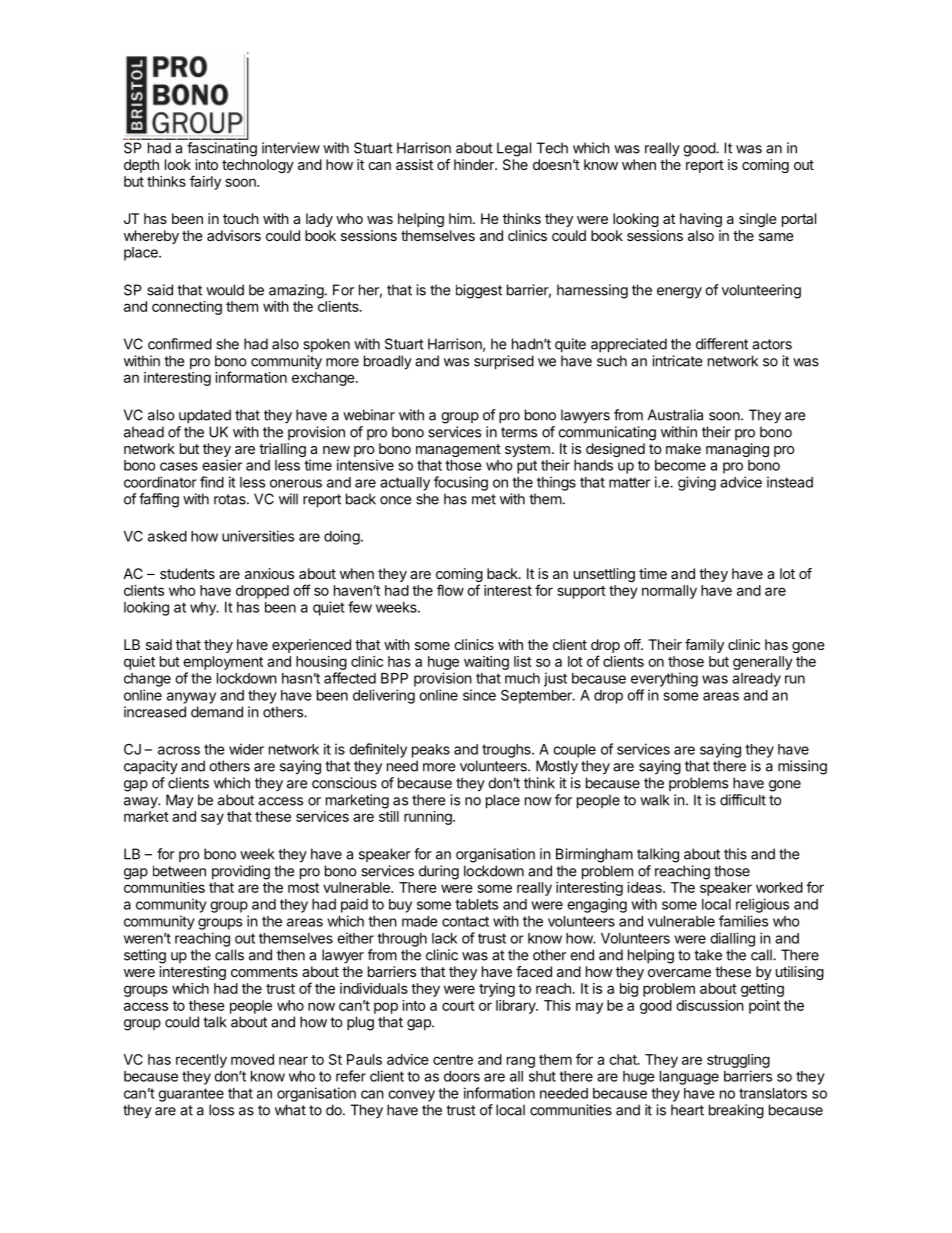 The image size is (952, 1233). Describe the element at coordinates (701, 220) in the screenshot. I see `having` at that location.
